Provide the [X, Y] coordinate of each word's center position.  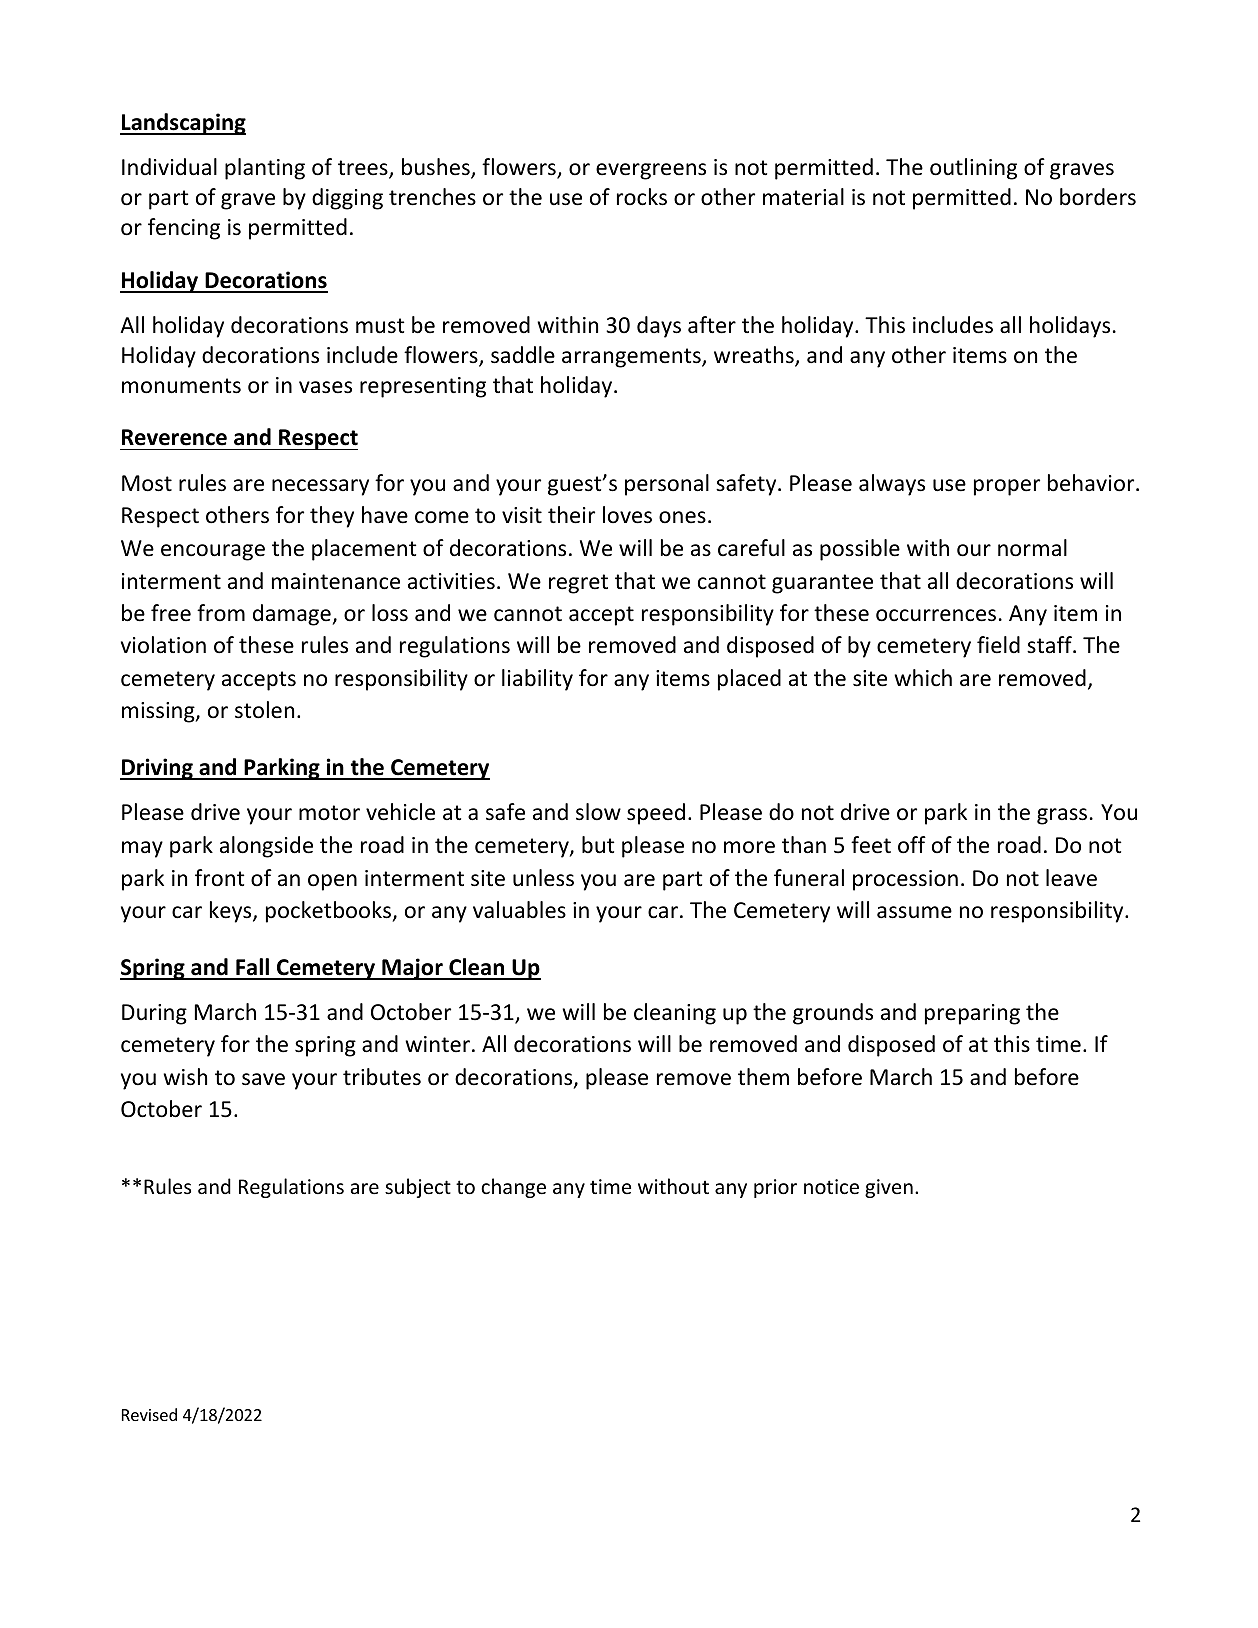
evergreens [651, 171]
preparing [972, 1014]
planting [265, 169]
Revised [149, 1414]
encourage [213, 552]
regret [578, 584]
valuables [519, 910]
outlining [973, 169]
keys [232, 912]
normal [1032, 548]
